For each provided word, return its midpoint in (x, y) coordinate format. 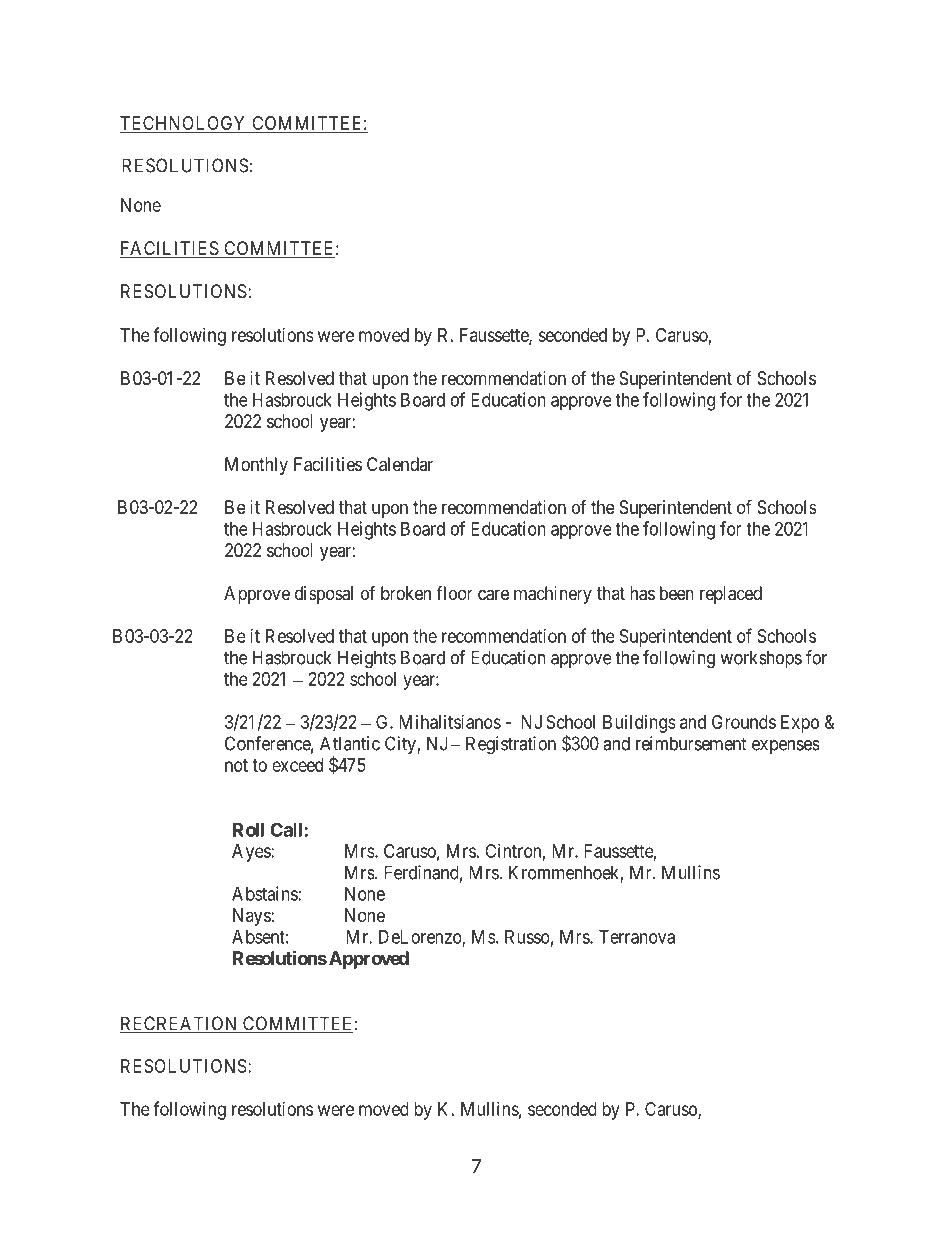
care (493, 595)
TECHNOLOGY (184, 124)
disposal (324, 595)
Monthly (256, 466)
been (677, 593)
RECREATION (180, 1024)
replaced (731, 595)
